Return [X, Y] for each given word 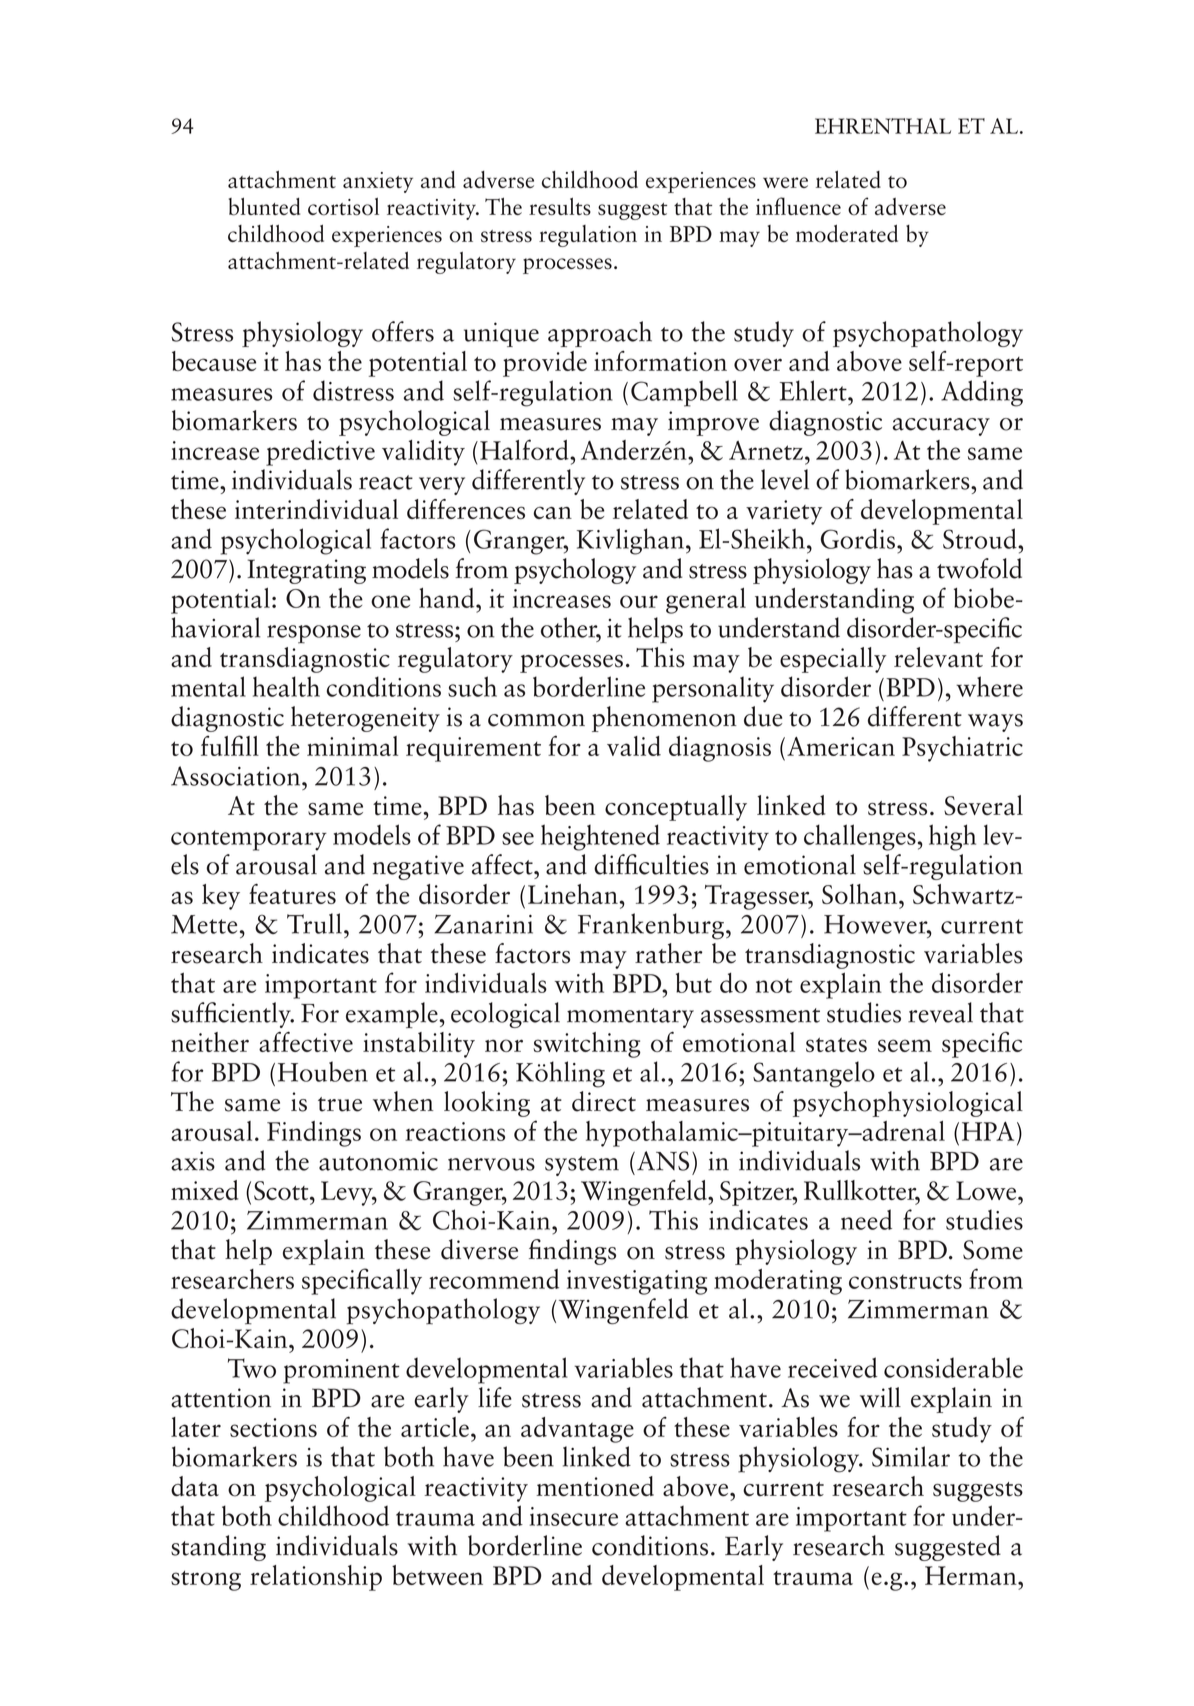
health [286, 686]
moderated [847, 234]
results [560, 207]
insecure [574, 1516]
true [340, 1104]
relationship [316, 1578]
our [639, 601]
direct [604, 1101]
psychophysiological [908, 1104]
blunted [264, 207]
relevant [938, 657]
